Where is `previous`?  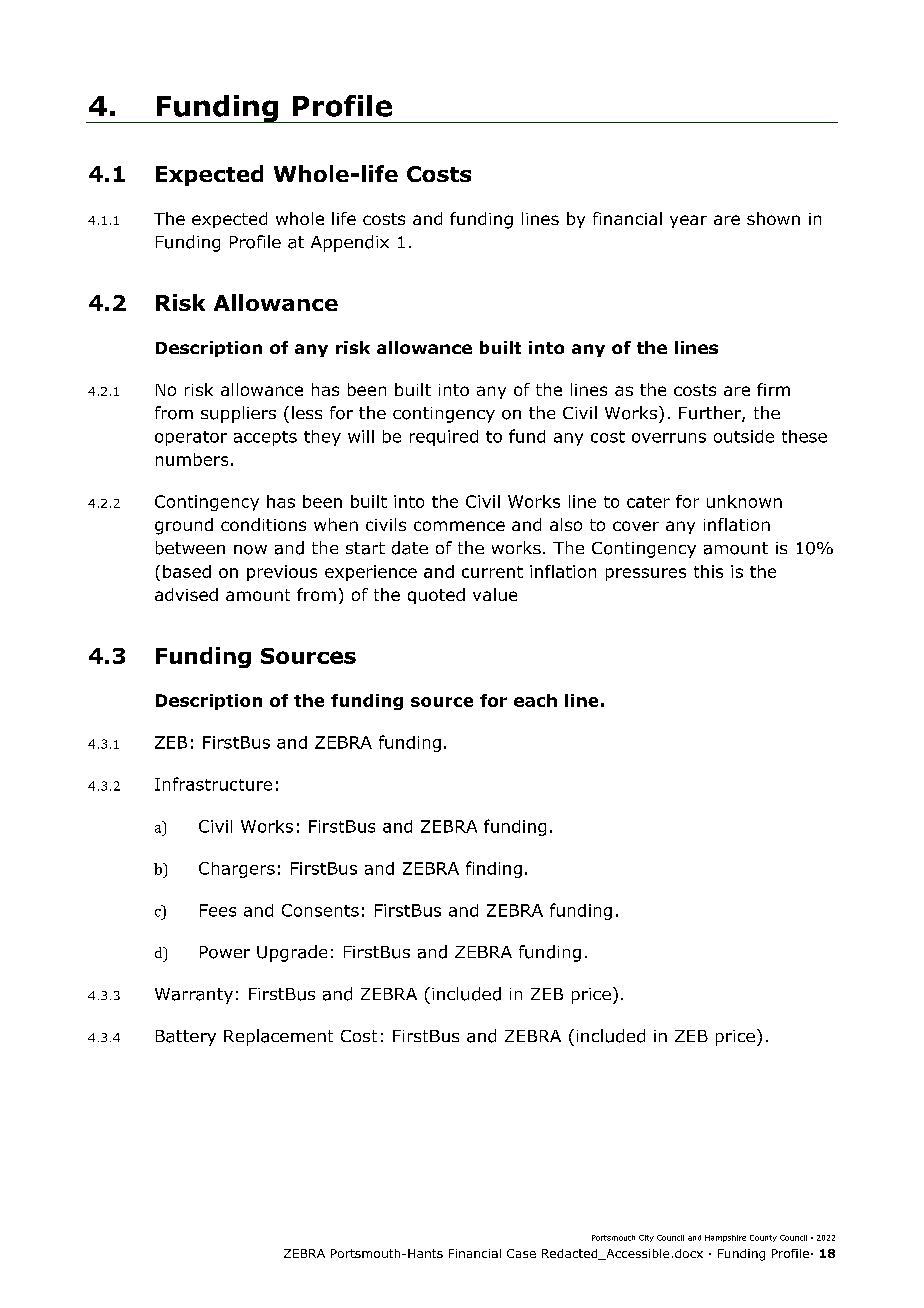
previous is located at coordinates (282, 573).
